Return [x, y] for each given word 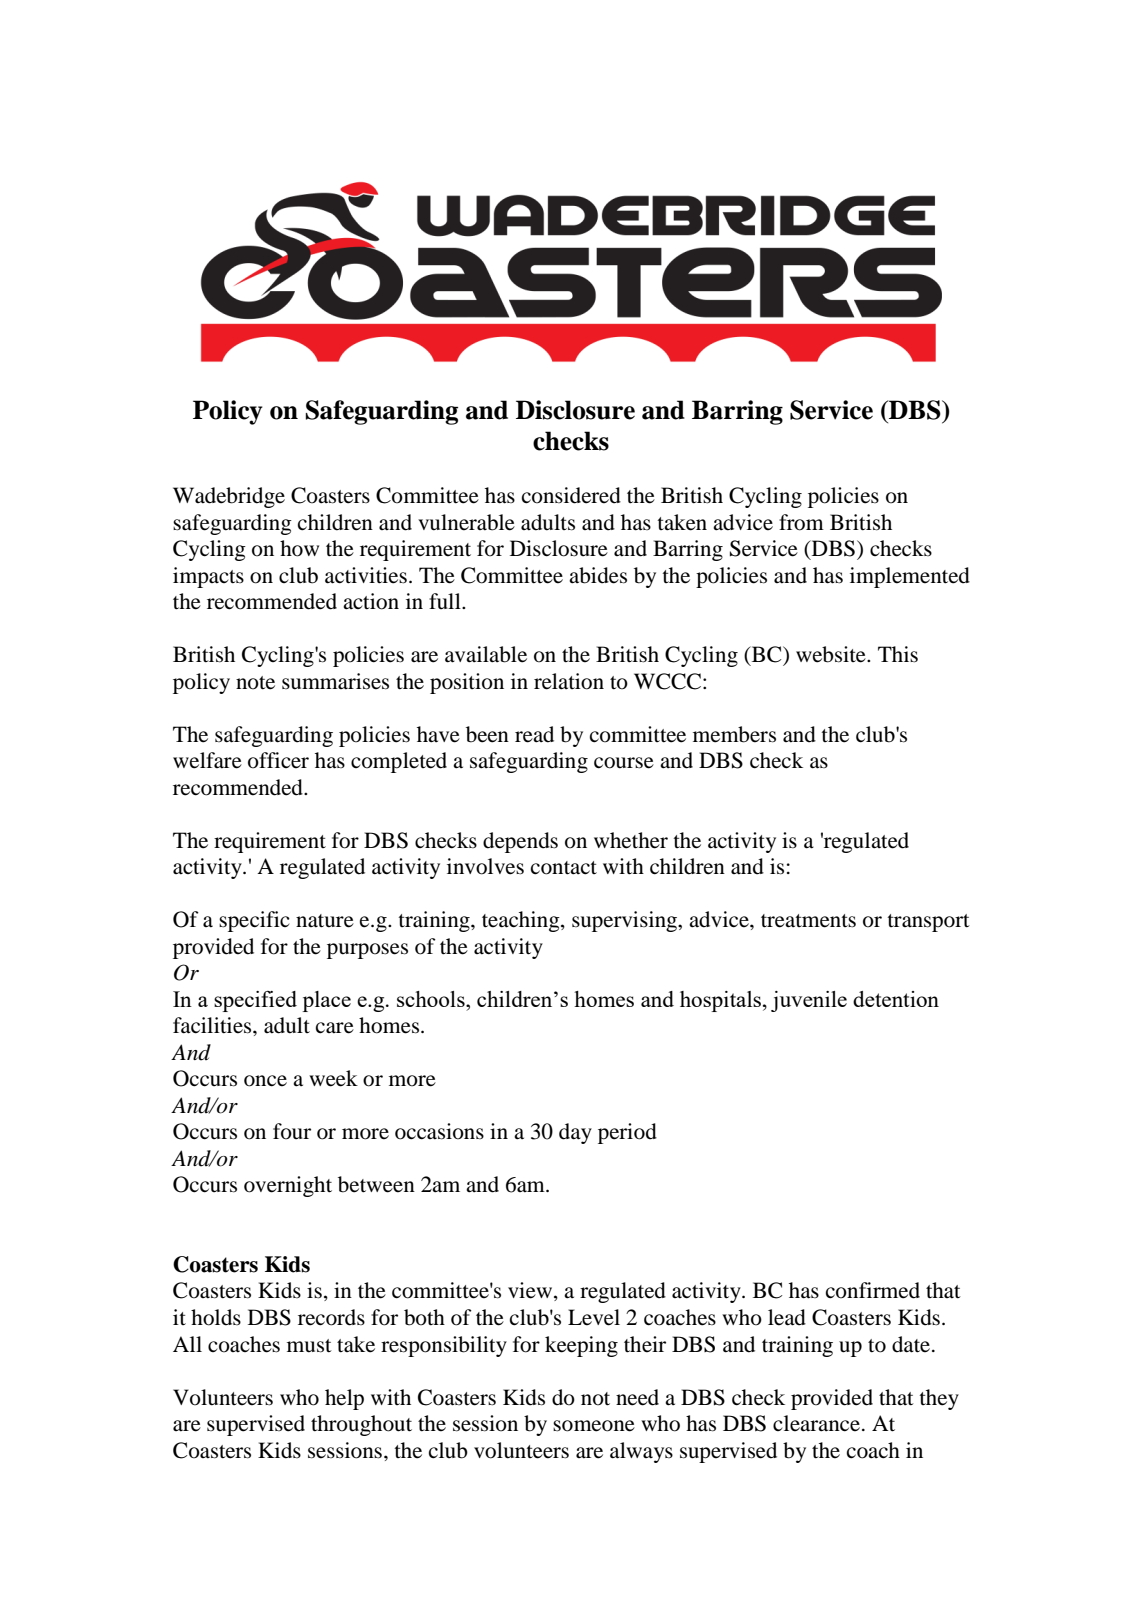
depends [520, 842]
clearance [816, 1423]
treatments [808, 921]
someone [594, 1426]
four [292, 1131]
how [299, 548]
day [575, 1133]
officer [278, 760]
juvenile [809, 1001]
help [344, 1399]
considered [571, 495]
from [801, 522]
